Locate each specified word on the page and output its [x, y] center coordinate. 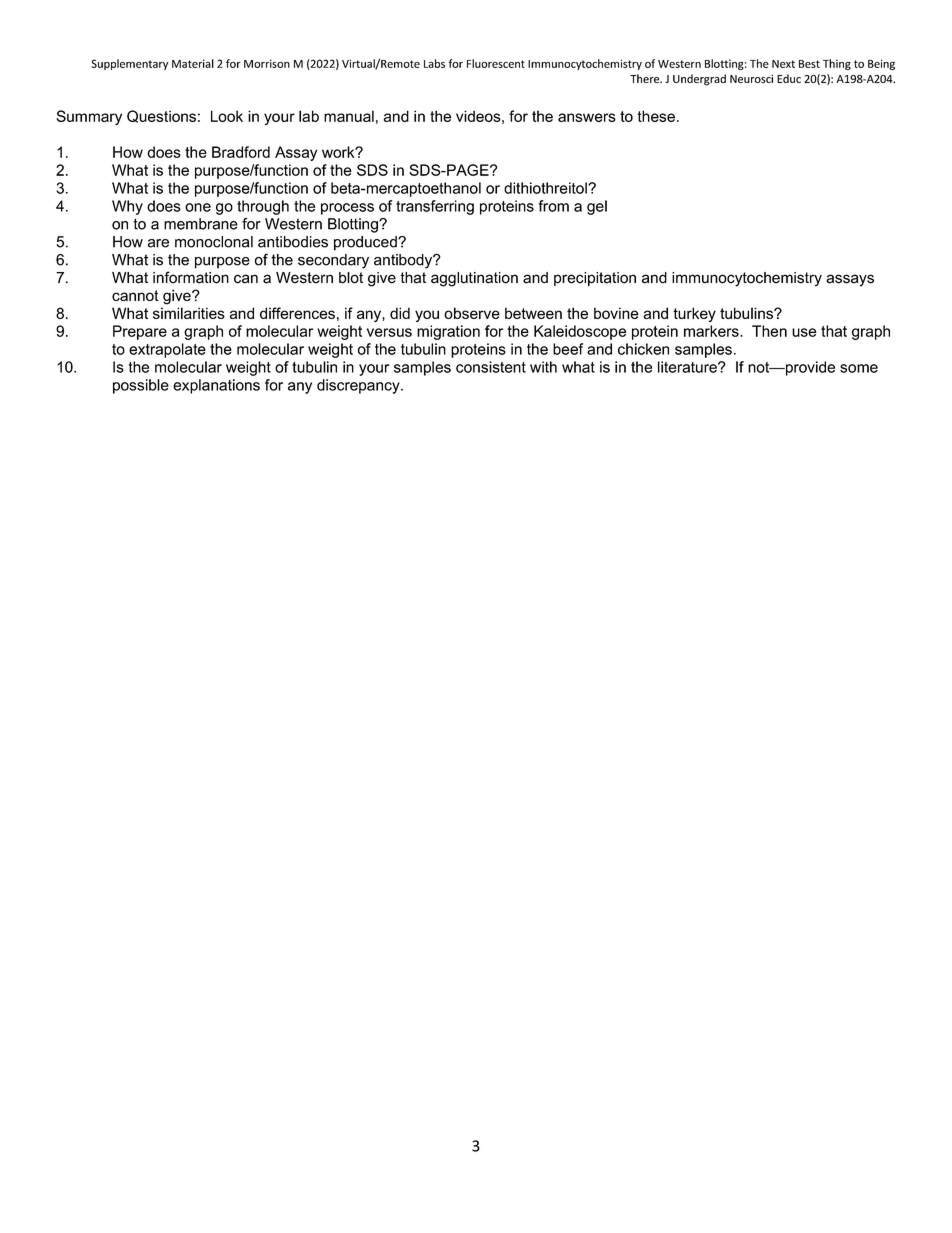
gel [597, 207]
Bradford [241, 152]
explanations [216, 386]
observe [472, 313]
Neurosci [751, 78]
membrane [201, 224]
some [859, 368]
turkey [694, 314]
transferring [435, 207]
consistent [491, 367]
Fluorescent [496, 63]
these [656, 116]
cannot [135, 295]
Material [193, 63]
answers [587, 117]
